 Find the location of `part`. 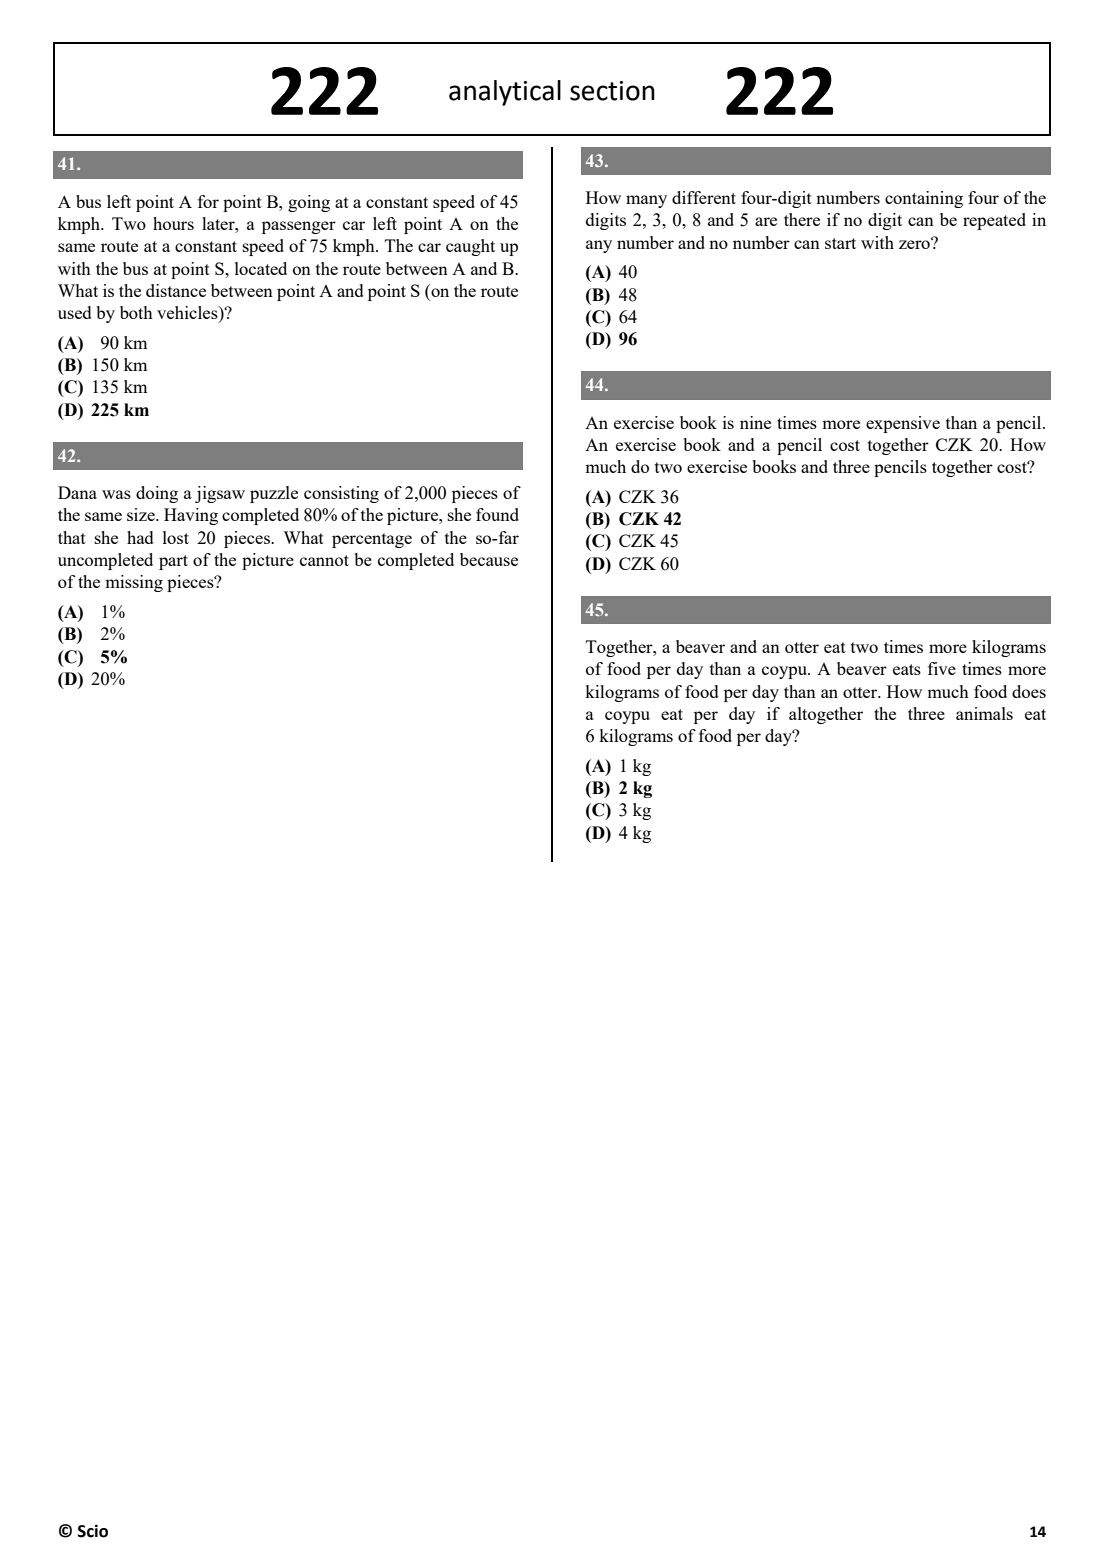

part is located at coordinates (173, 562).
